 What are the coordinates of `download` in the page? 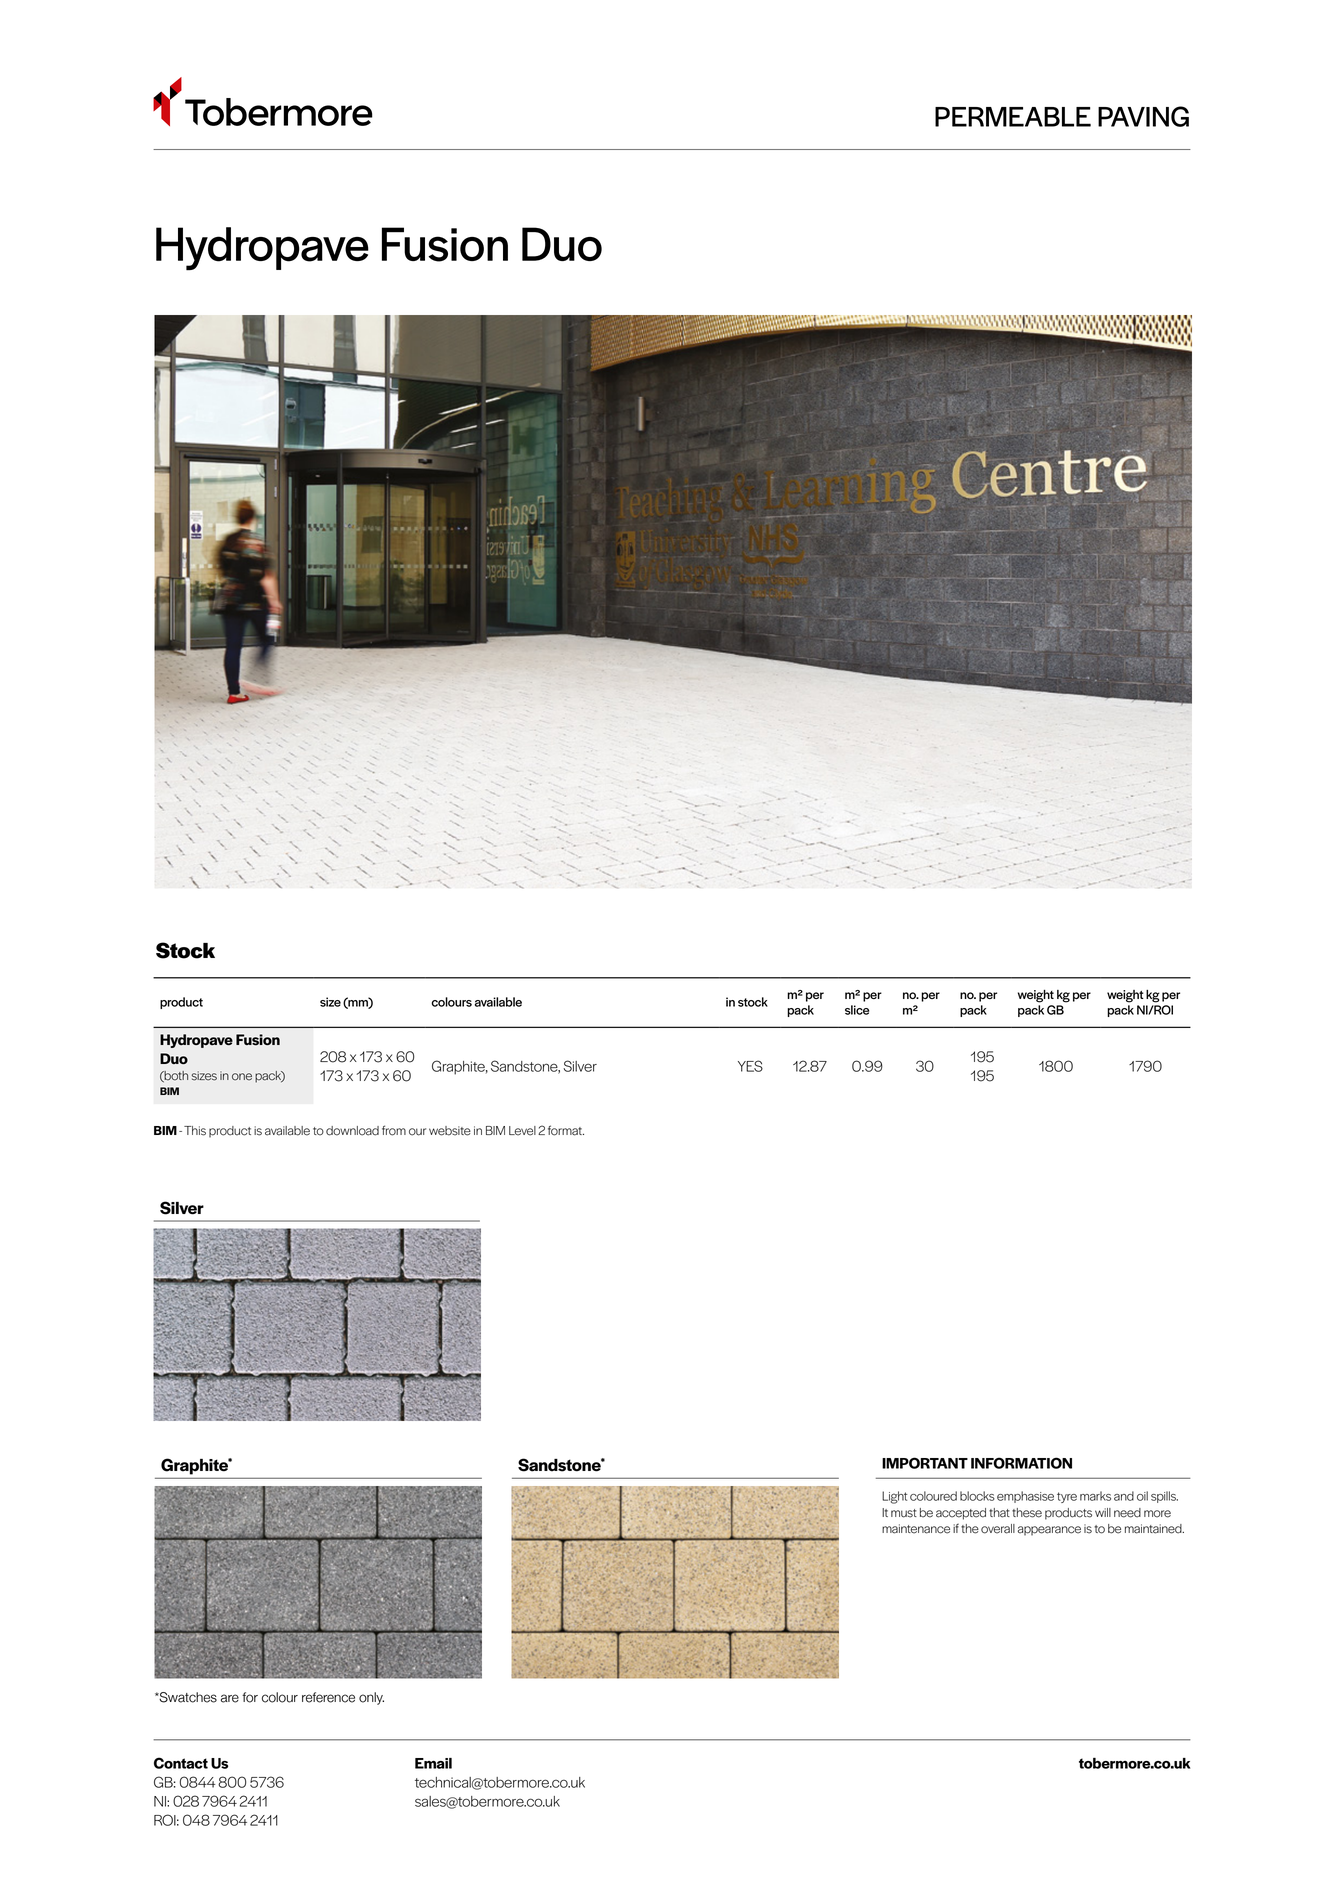 It's located at (352, 1131).
